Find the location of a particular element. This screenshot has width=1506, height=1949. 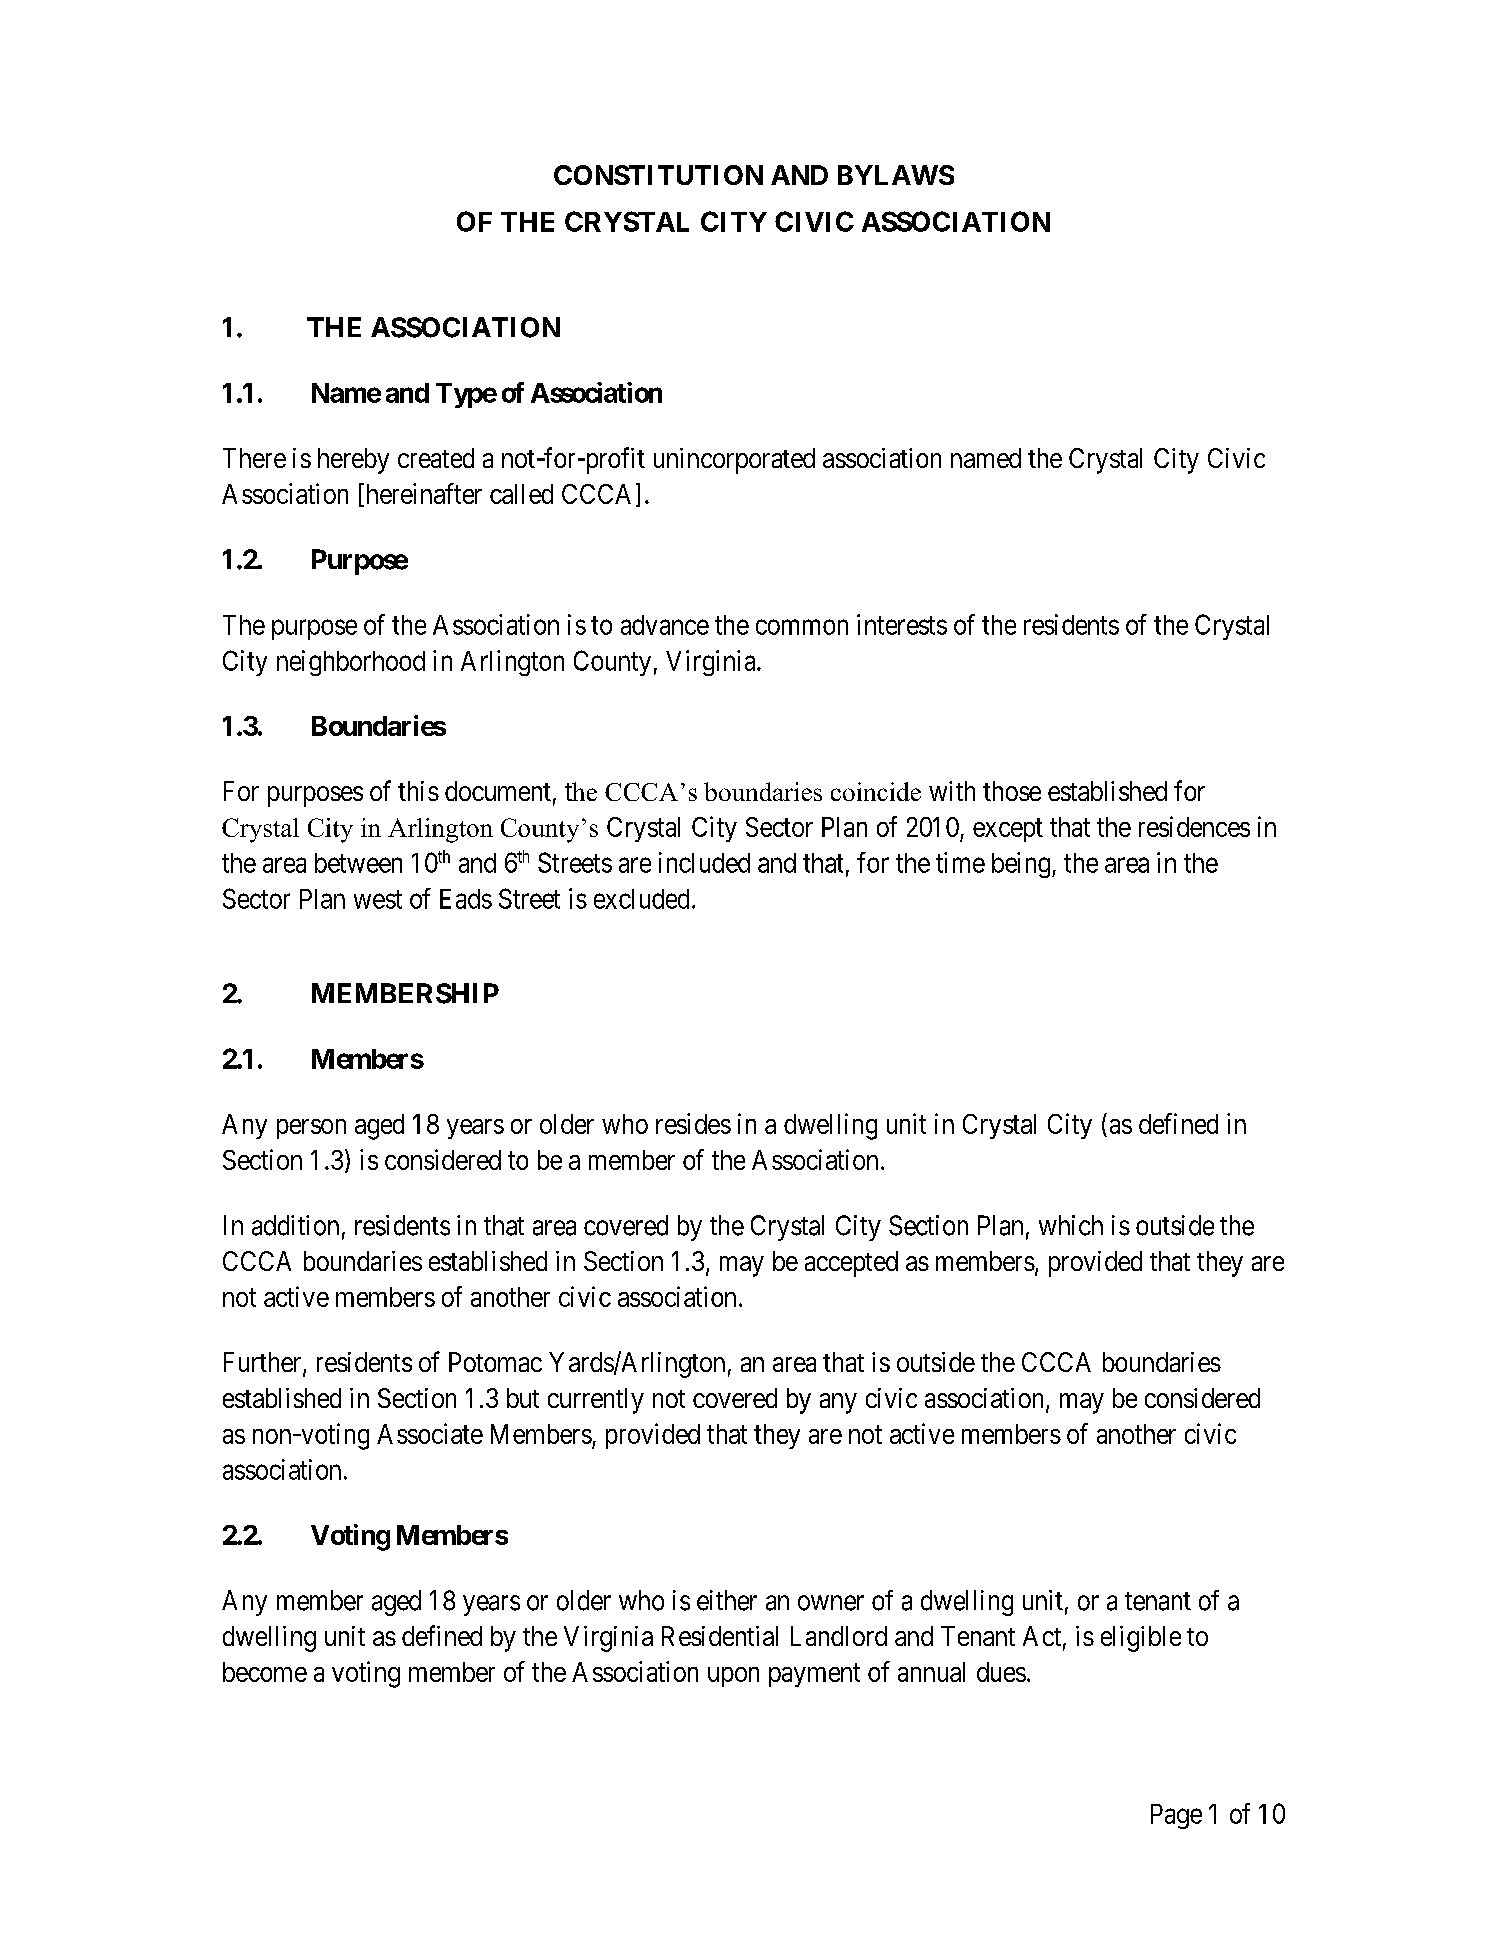

unincorporated is located at coordinates (734, 461).
